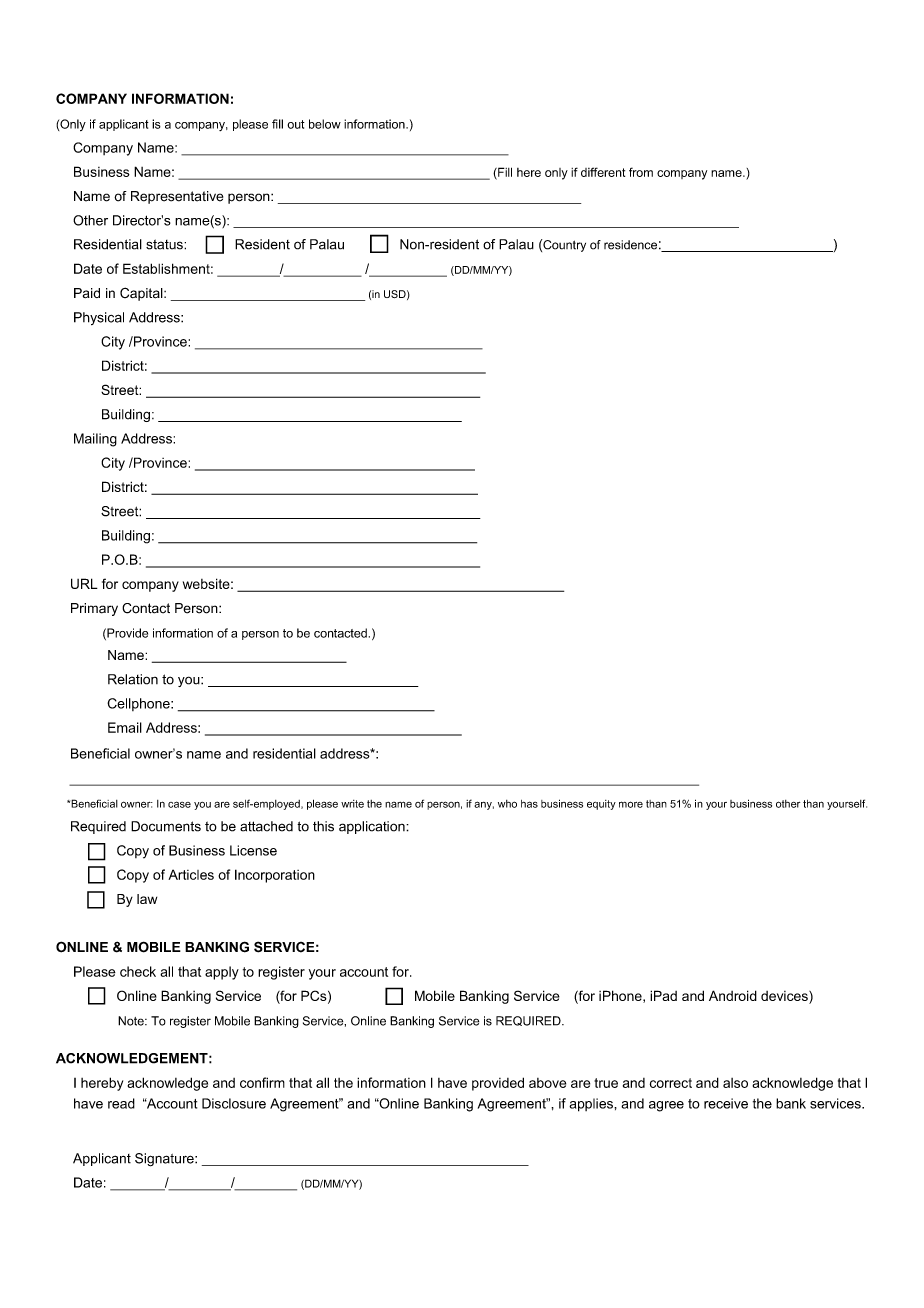 The image size is (924, 1308). What do you see at coordinates (95, 440) in the screenshot?
I see `Mailing` at bounding box center [95, 440].
